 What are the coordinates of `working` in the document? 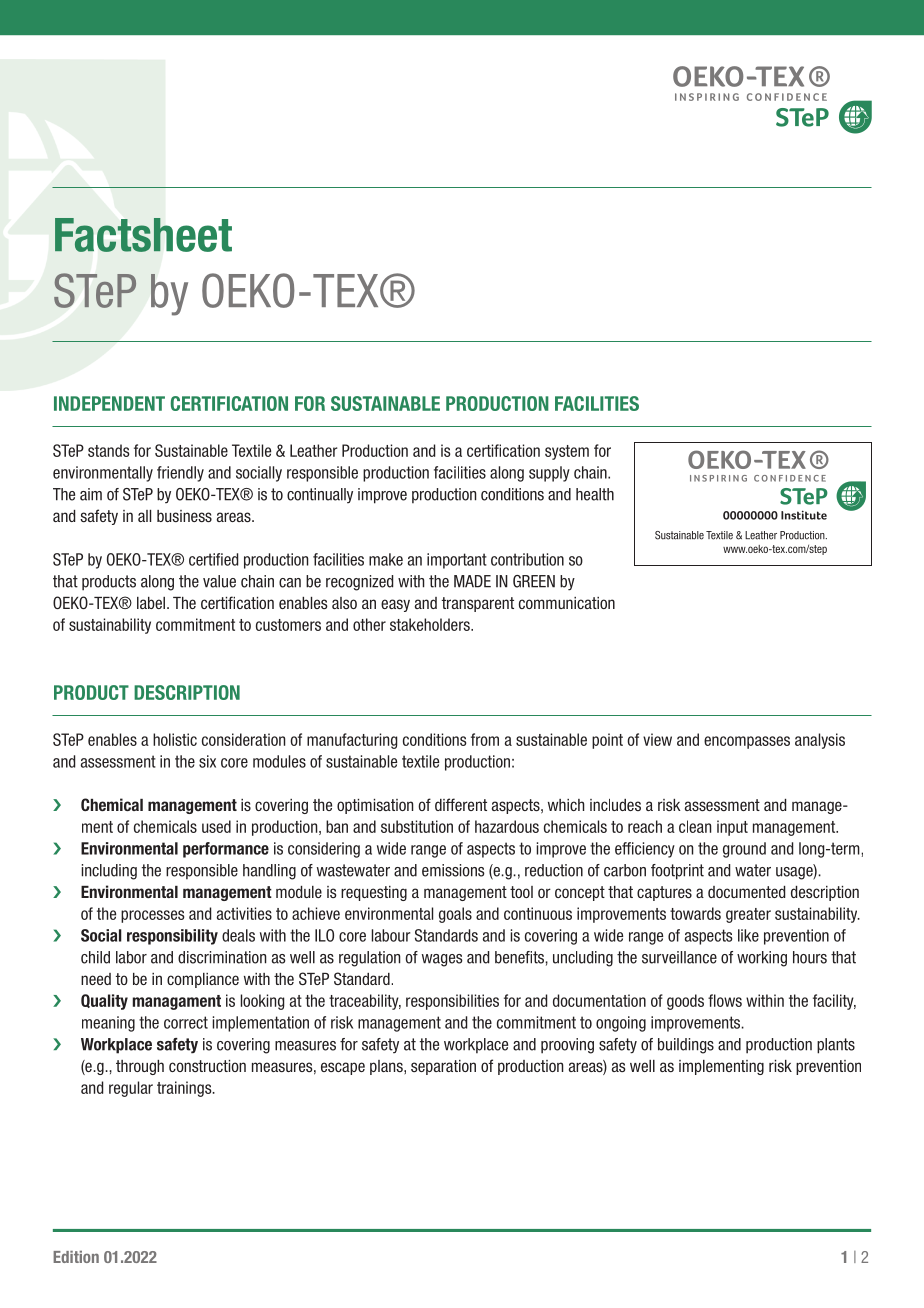 It's located at (762, 959).
